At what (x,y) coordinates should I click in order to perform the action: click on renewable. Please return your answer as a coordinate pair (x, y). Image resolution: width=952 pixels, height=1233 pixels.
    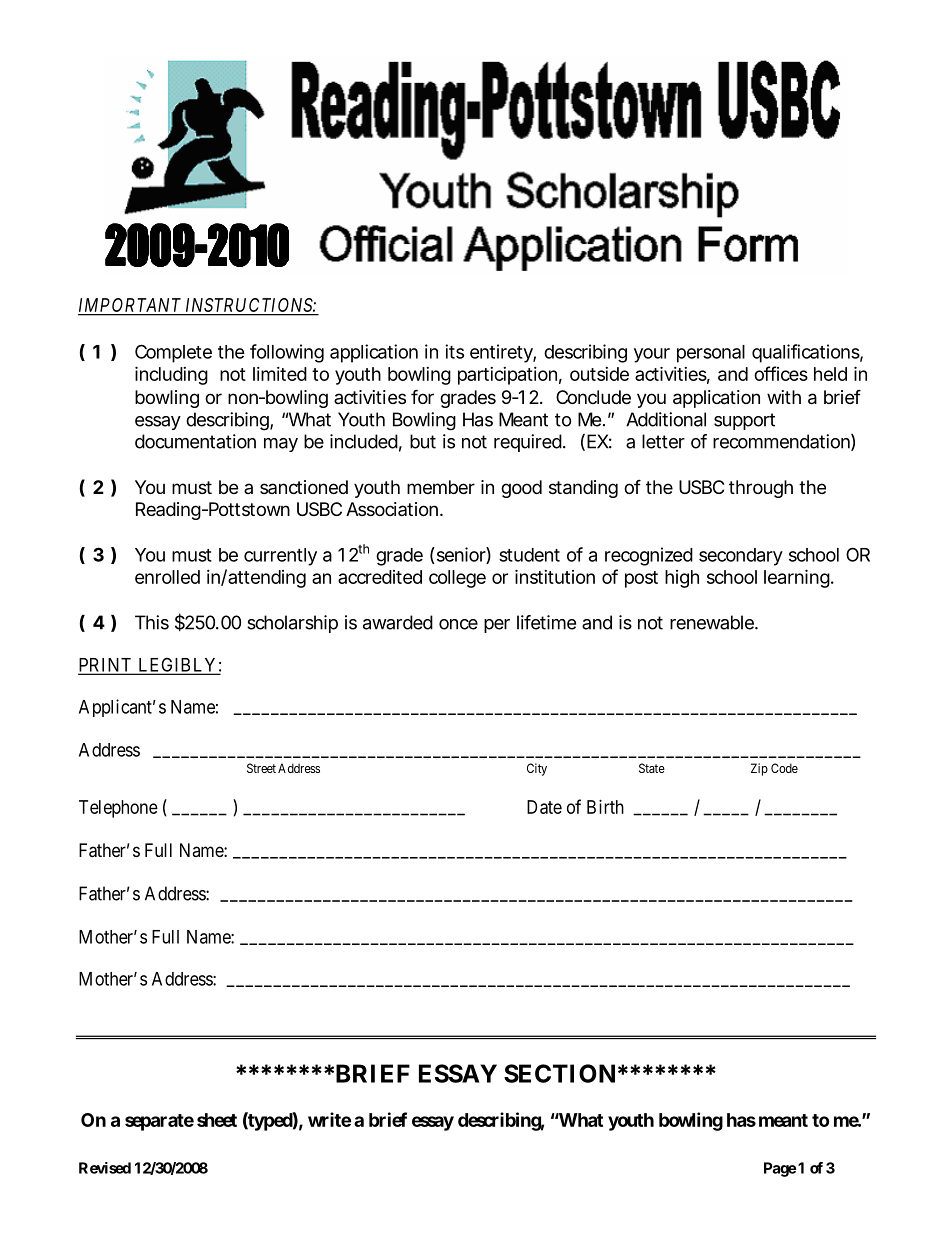
    Looking at the image, I should click on (713, 622).
